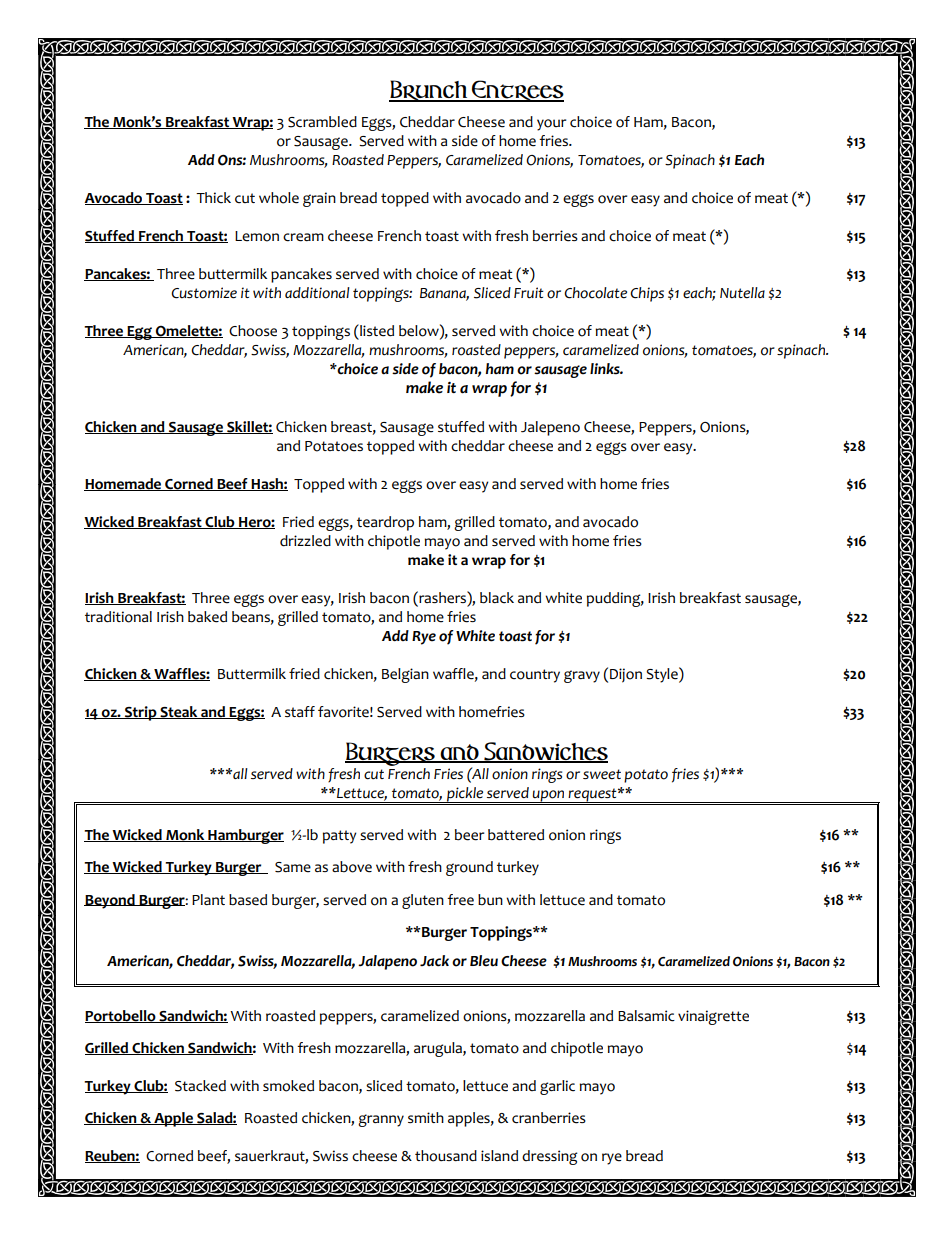 This page has height=1233, width=952. What do you see at coordinates (200, 1086) in the page?
I see `Stacked` at bounding box center [200, 1086].
